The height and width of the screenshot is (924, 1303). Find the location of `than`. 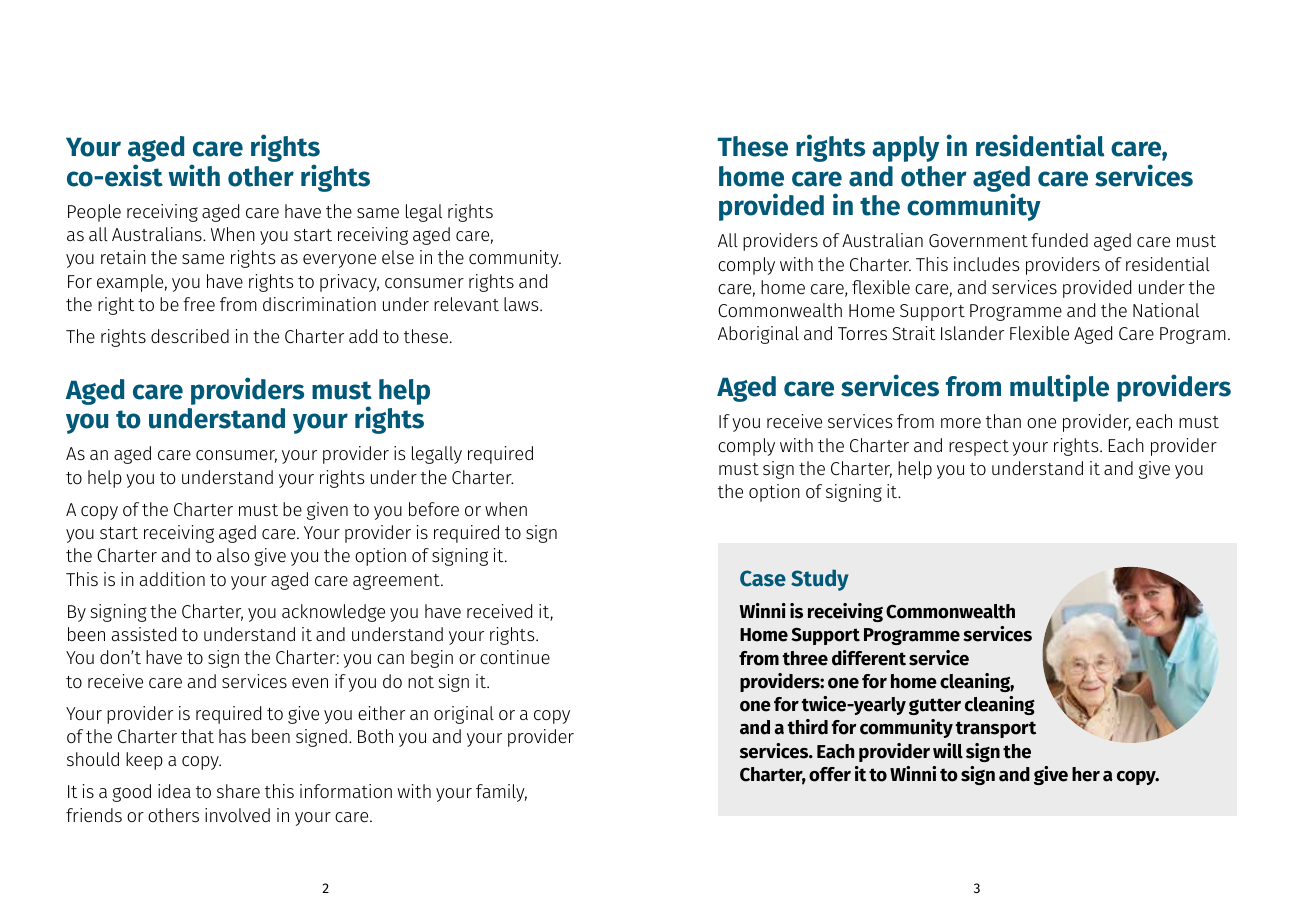

than is located at coordinates (1003, 421).
